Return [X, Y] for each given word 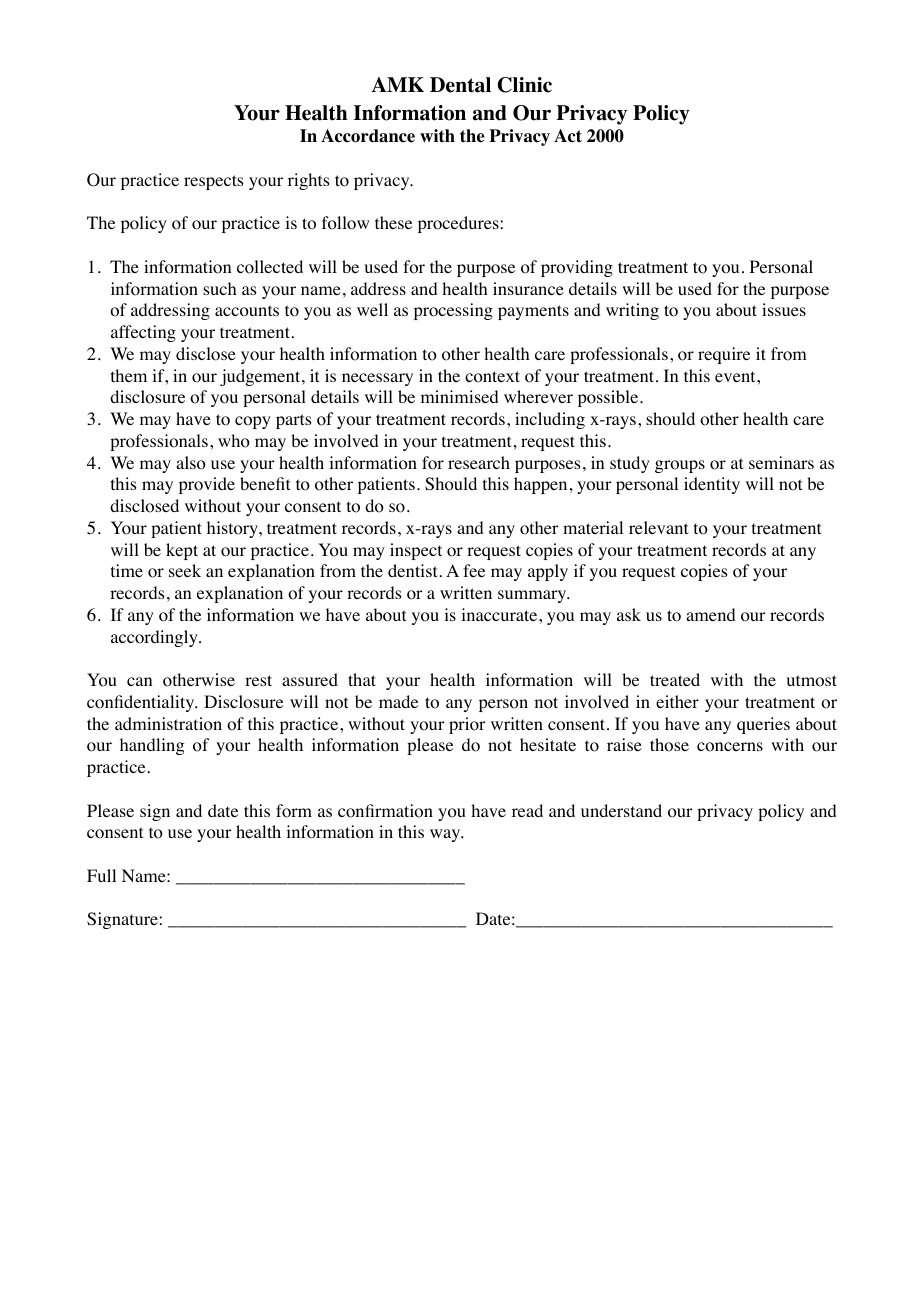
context [492, 377]
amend [711, 614]
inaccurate [500, 614]
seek [185, 570]
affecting [143, 333]
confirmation [385, 811]
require [724, 355]
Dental [460, 85]
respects [213, 182]
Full [101, 875]
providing [577, 268]
